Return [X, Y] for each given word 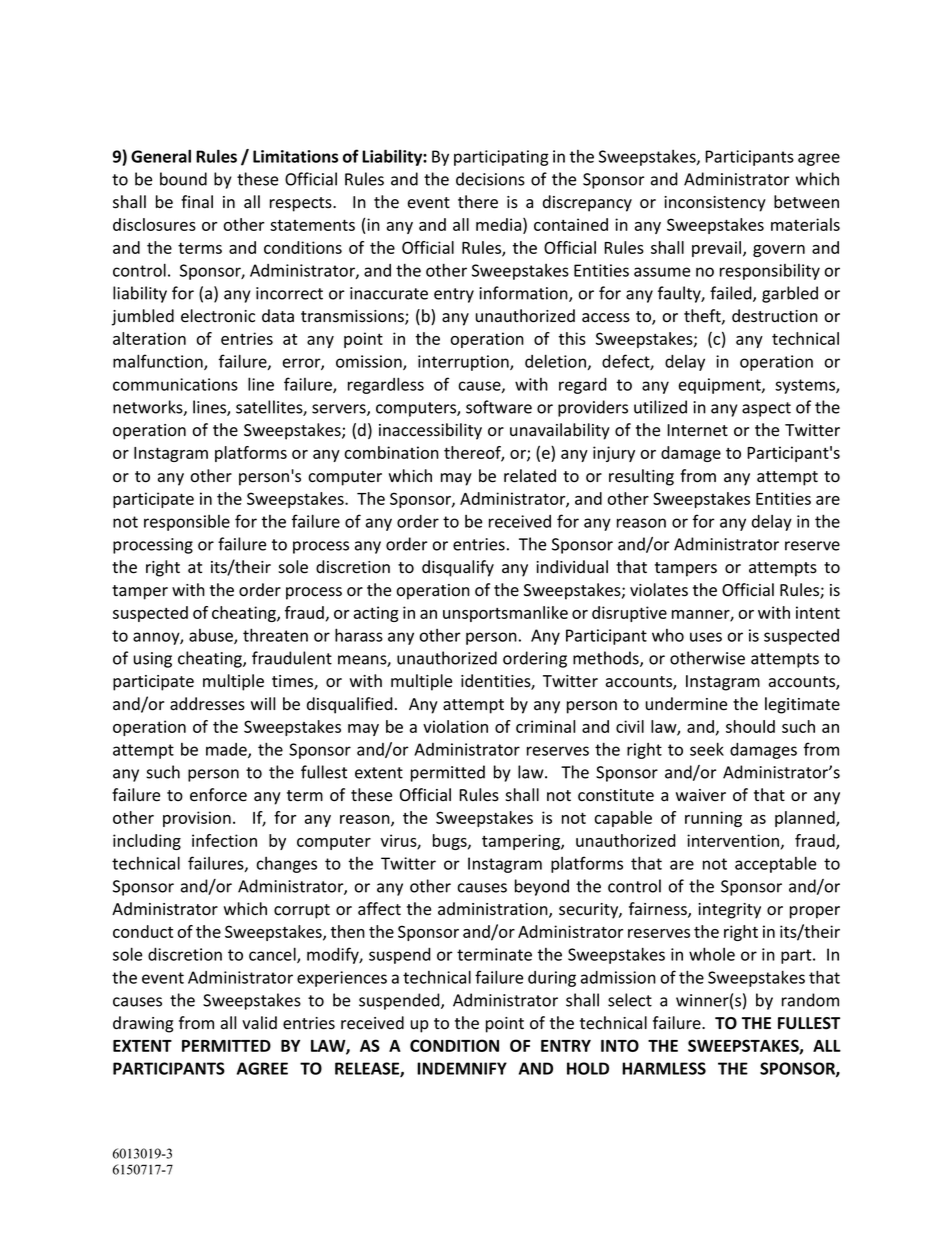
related [530, 476]
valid [259, 1023]
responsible [187, 523]
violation [455, 726]
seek [707, 749]
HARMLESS [664, 1068]
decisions [490, 179]
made [227, 750]
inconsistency [715, 204]
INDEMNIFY [462, 1068]
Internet [697, 430]
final [197, 202]
